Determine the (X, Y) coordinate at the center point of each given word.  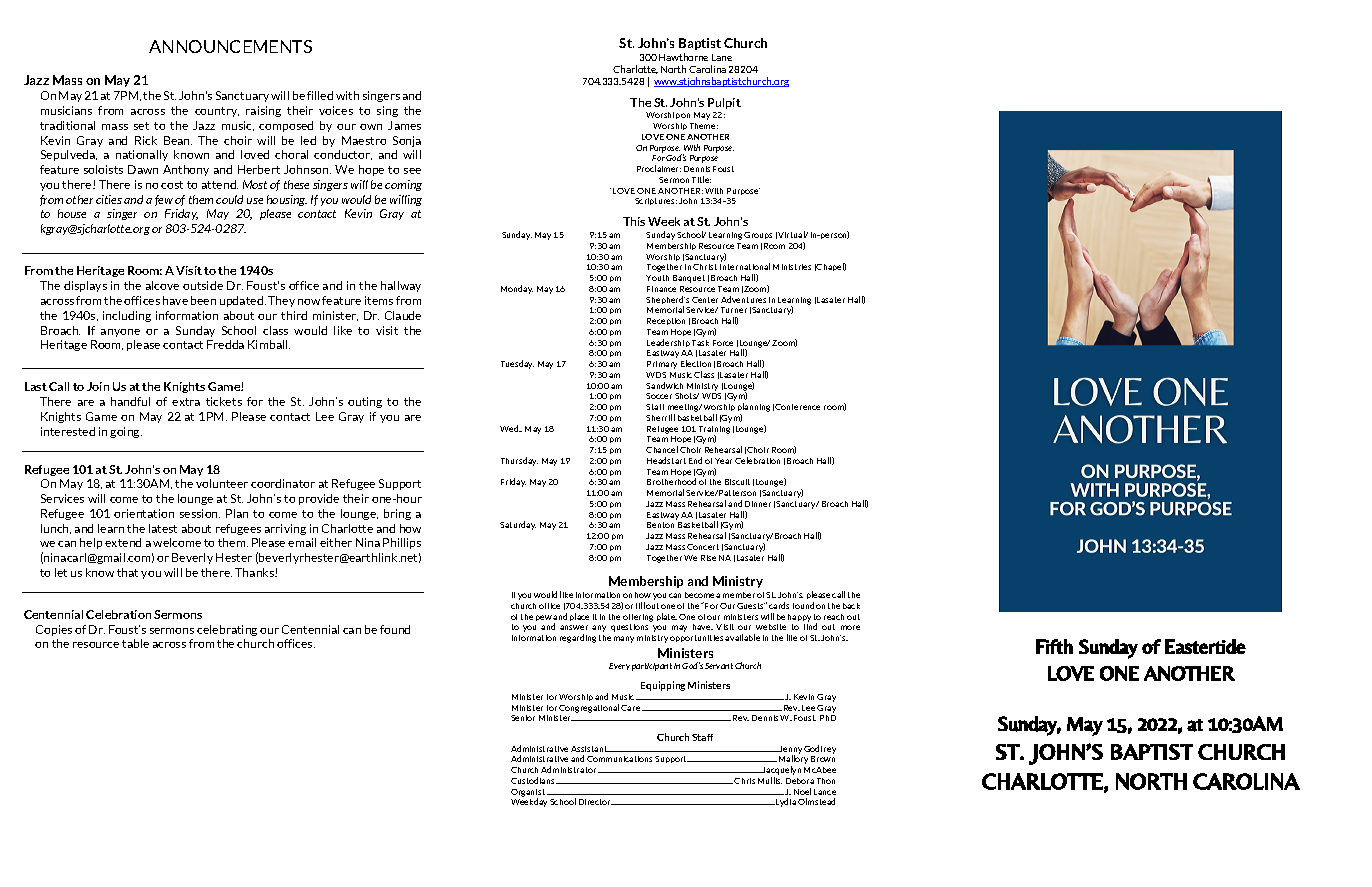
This (634, 221)
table (135, 643)
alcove (162, 285)
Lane (722, 57)
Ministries (792, 267)
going (126, 432)
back (851, 606)
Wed (510, 428)
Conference (797, 407)
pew (544, 618)
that (127, 572)
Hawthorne (683, 57)
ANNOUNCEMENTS (230, 46)
